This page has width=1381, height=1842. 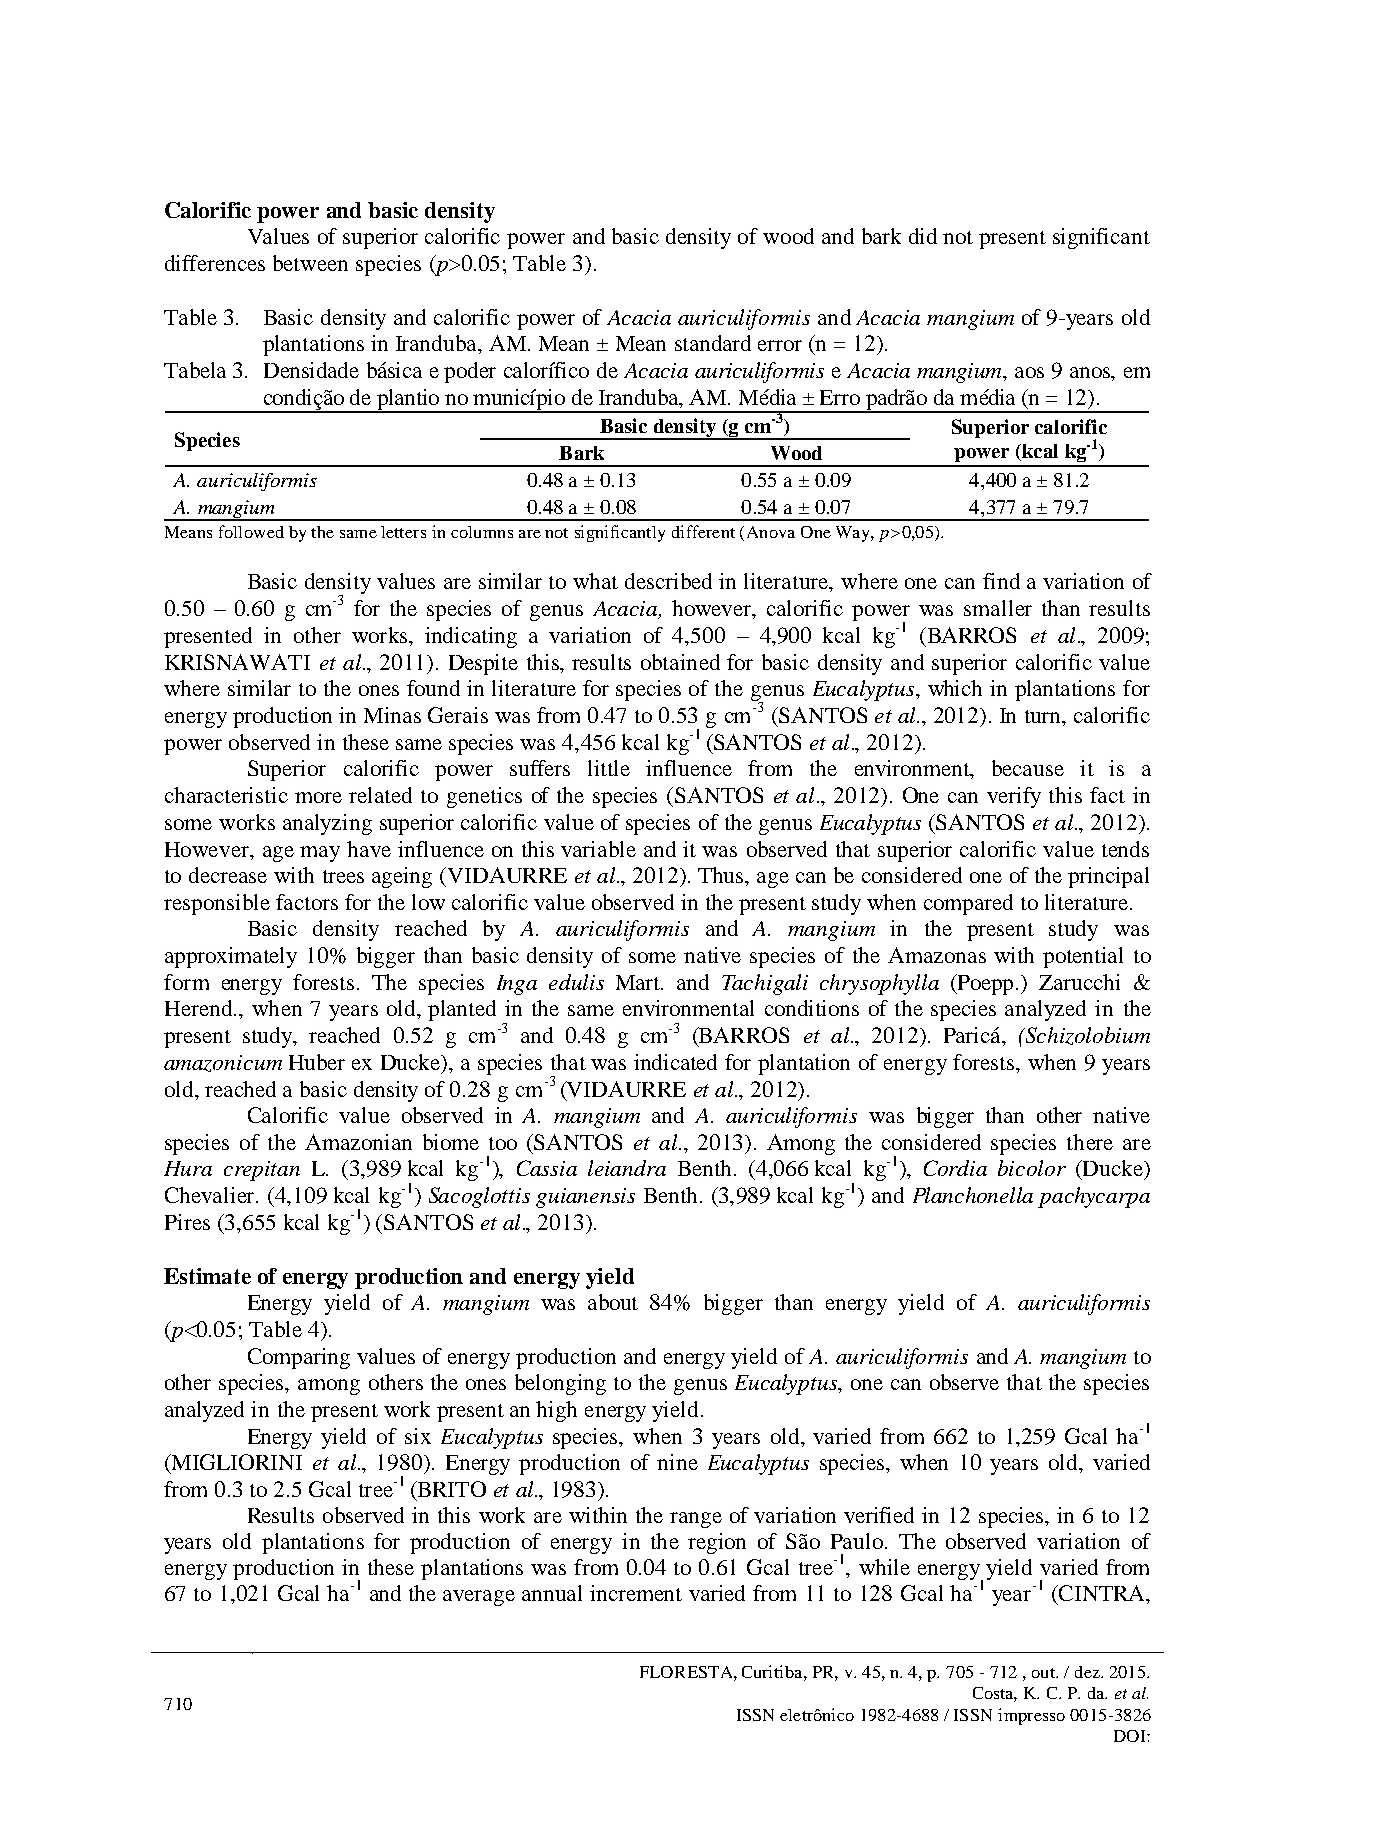 What do you see at coordinates (479, 1598) in the page?
I see `average` at bounding box center [479, 1598].
